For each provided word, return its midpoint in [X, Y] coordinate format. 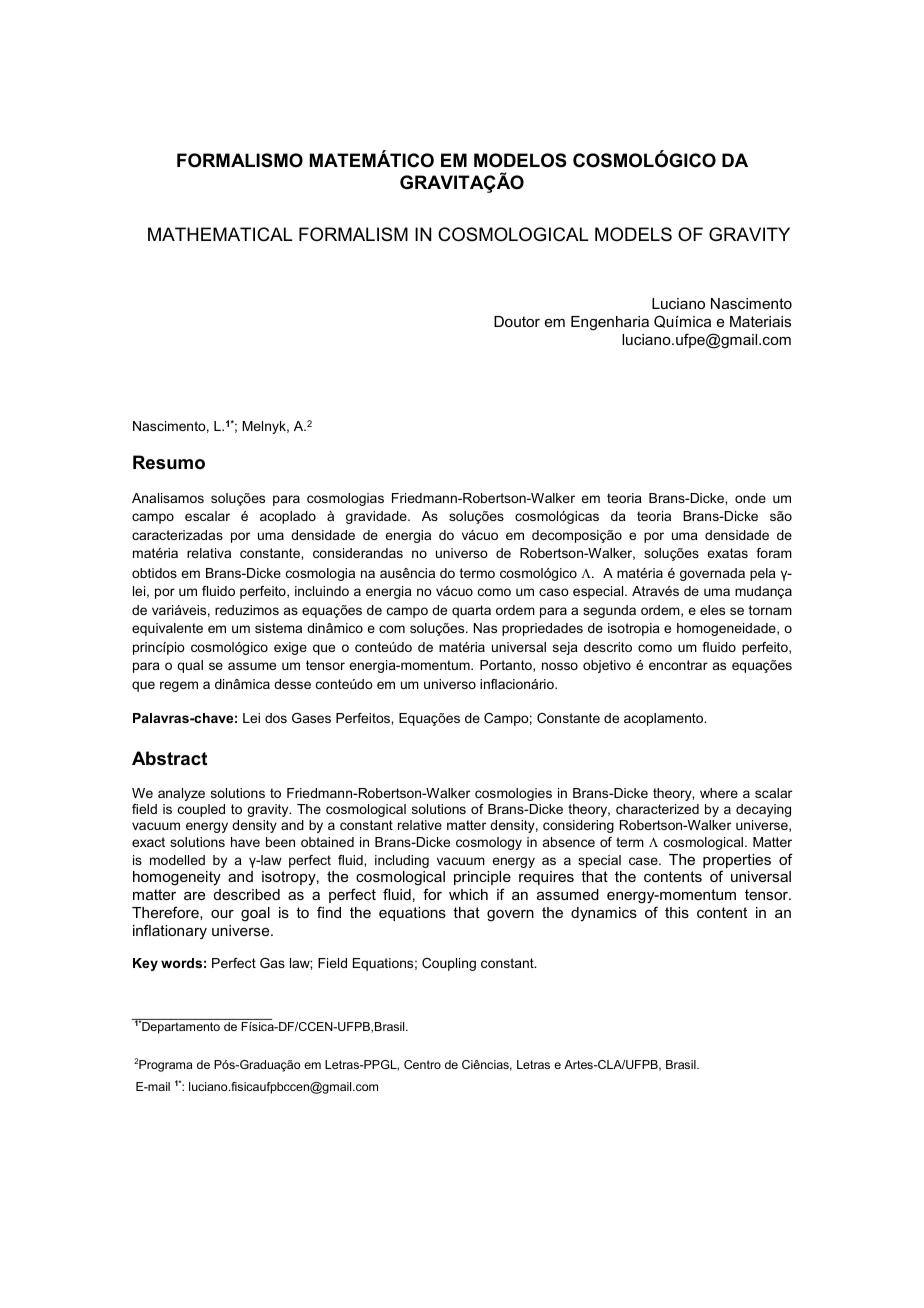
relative [420, 825]
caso [554, 592]
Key [145, 964]
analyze [181, 794]
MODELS [633, 234]
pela [763, 574]
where [719, 793]
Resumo [169, 462]
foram [774, 553]
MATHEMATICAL [220, 234]
